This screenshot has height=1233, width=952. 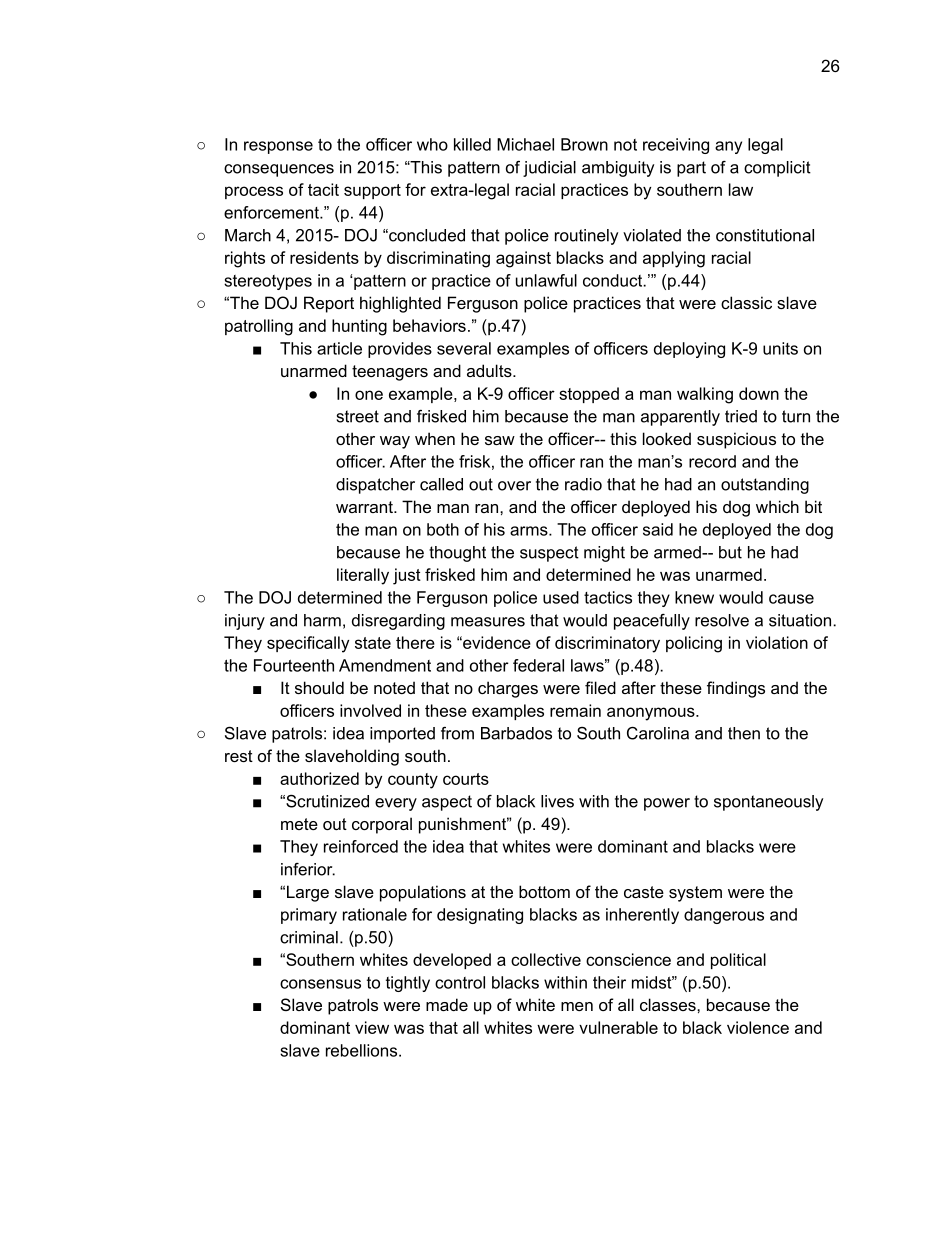 What do you see at coordinates (308, 869) in the screenshot?
I see `inferior` at bounding box center [308, 869].
